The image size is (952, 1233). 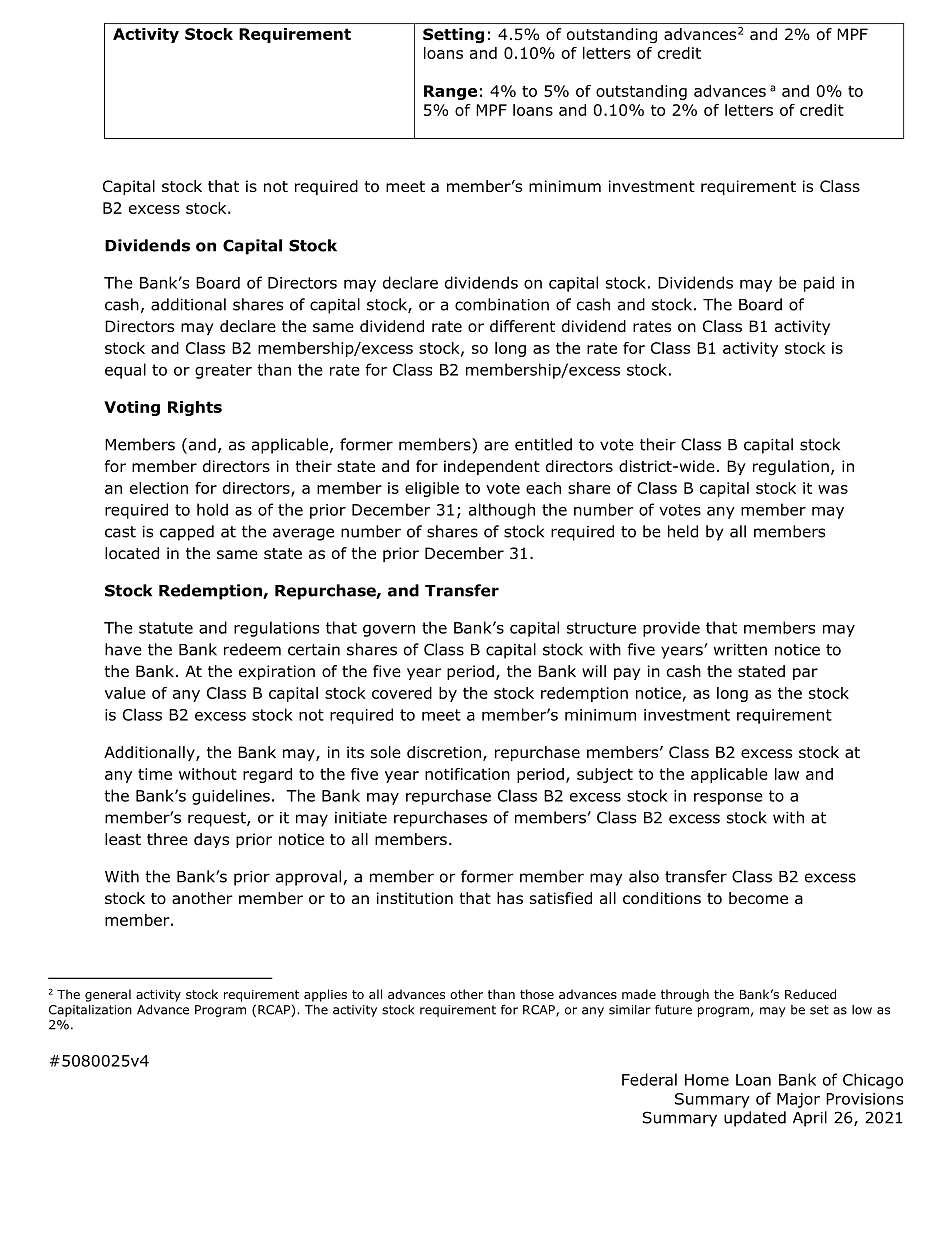 What do you see at coordinates (155, 774) in the document?
I see `time` at bounding box center [155, 774].
